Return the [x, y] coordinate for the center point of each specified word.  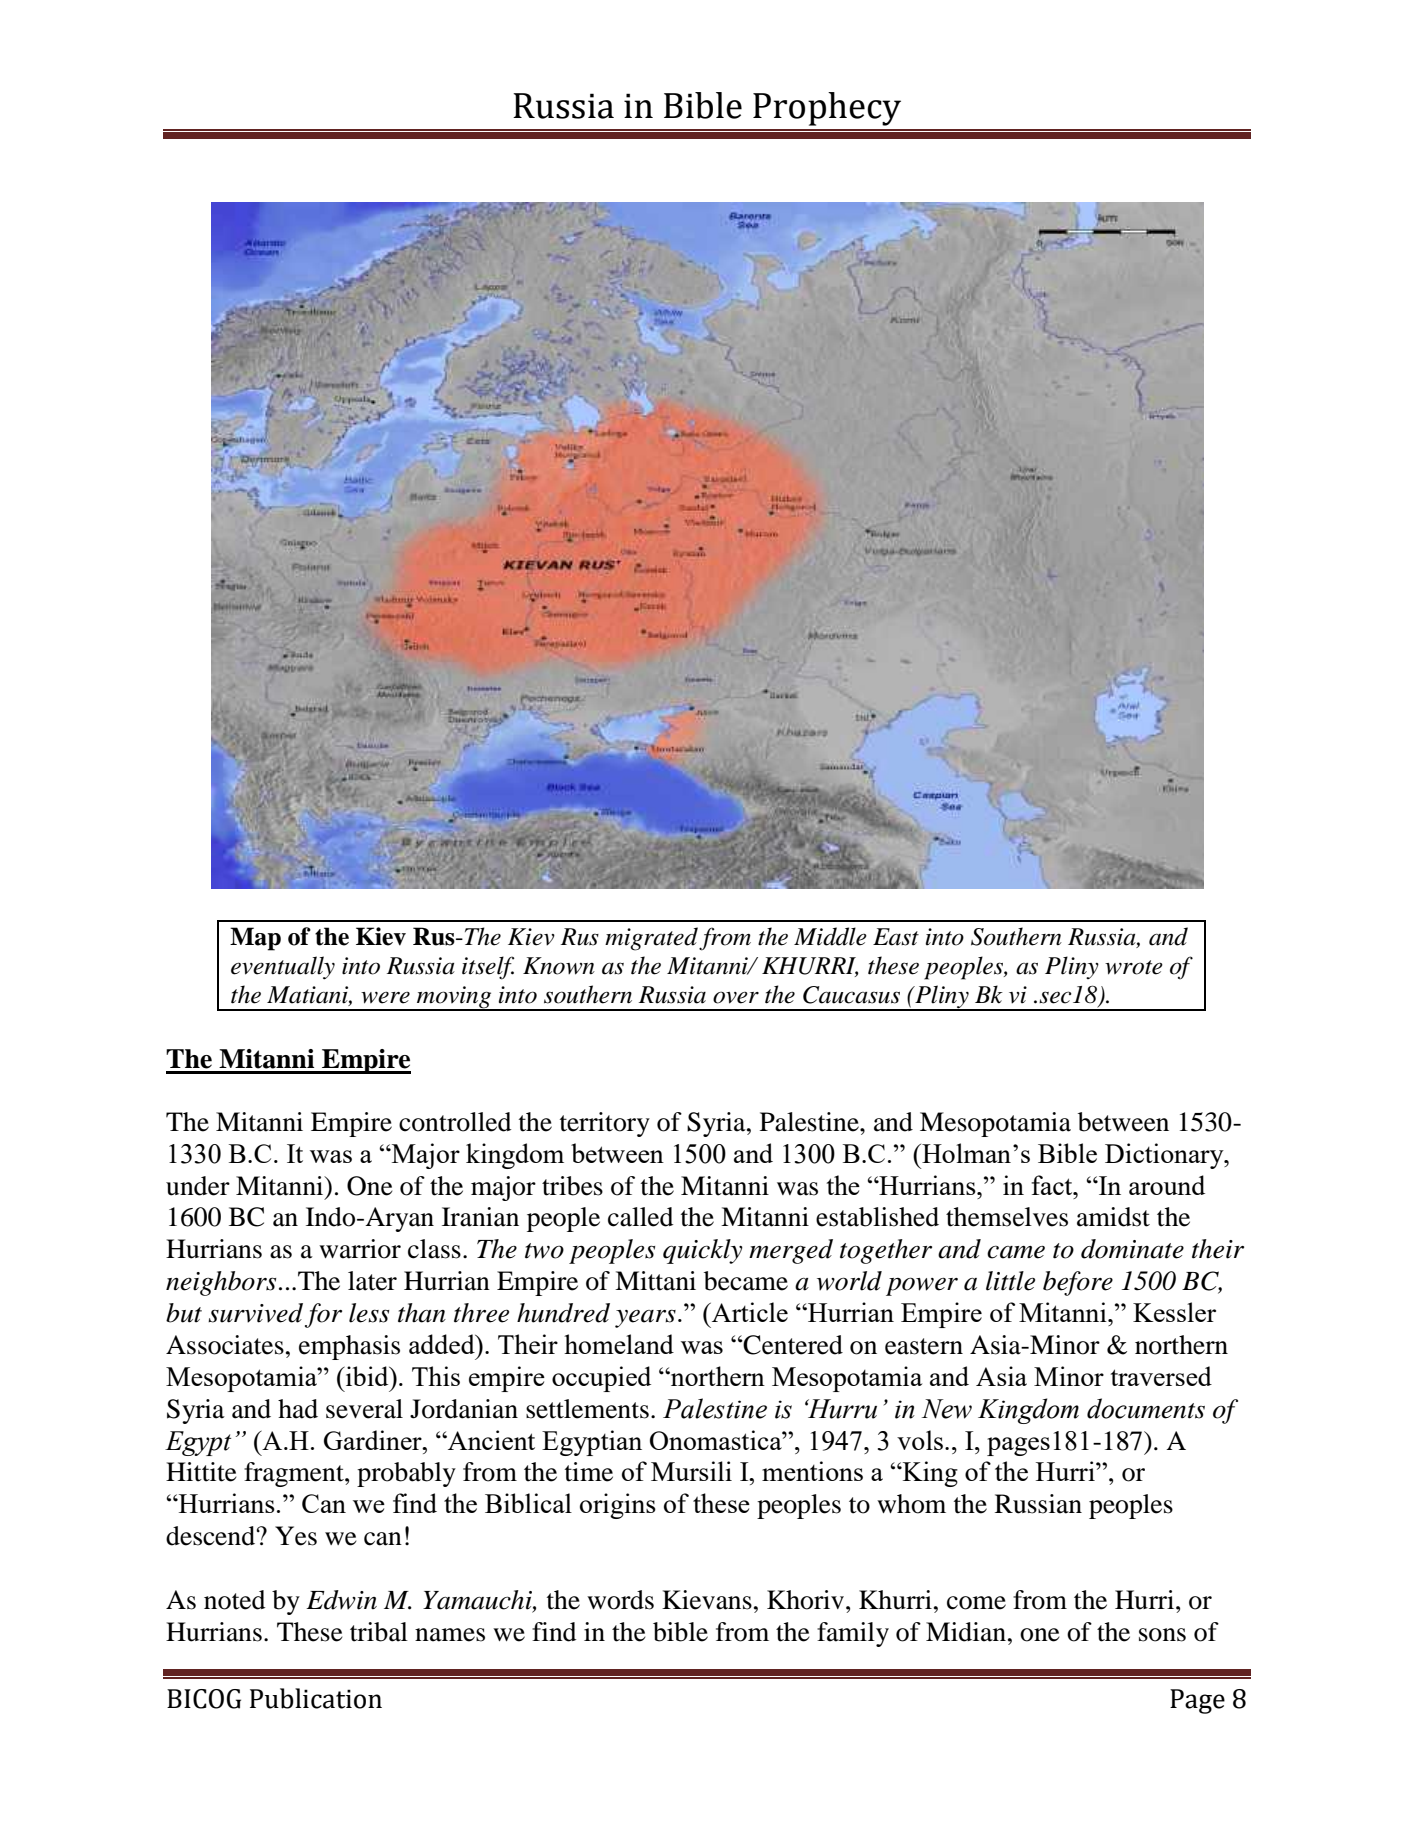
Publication [316, 1698]
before [1078, 1283]
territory [605, 1124]
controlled [455, 1122]
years [645, 1318]
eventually [283, 968]
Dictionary [1165, 1156]
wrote [1134, 967]
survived [255, 1313]
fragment [295, 1474]
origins [618, 1506]
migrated [651, 939]
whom [911, 1504]
